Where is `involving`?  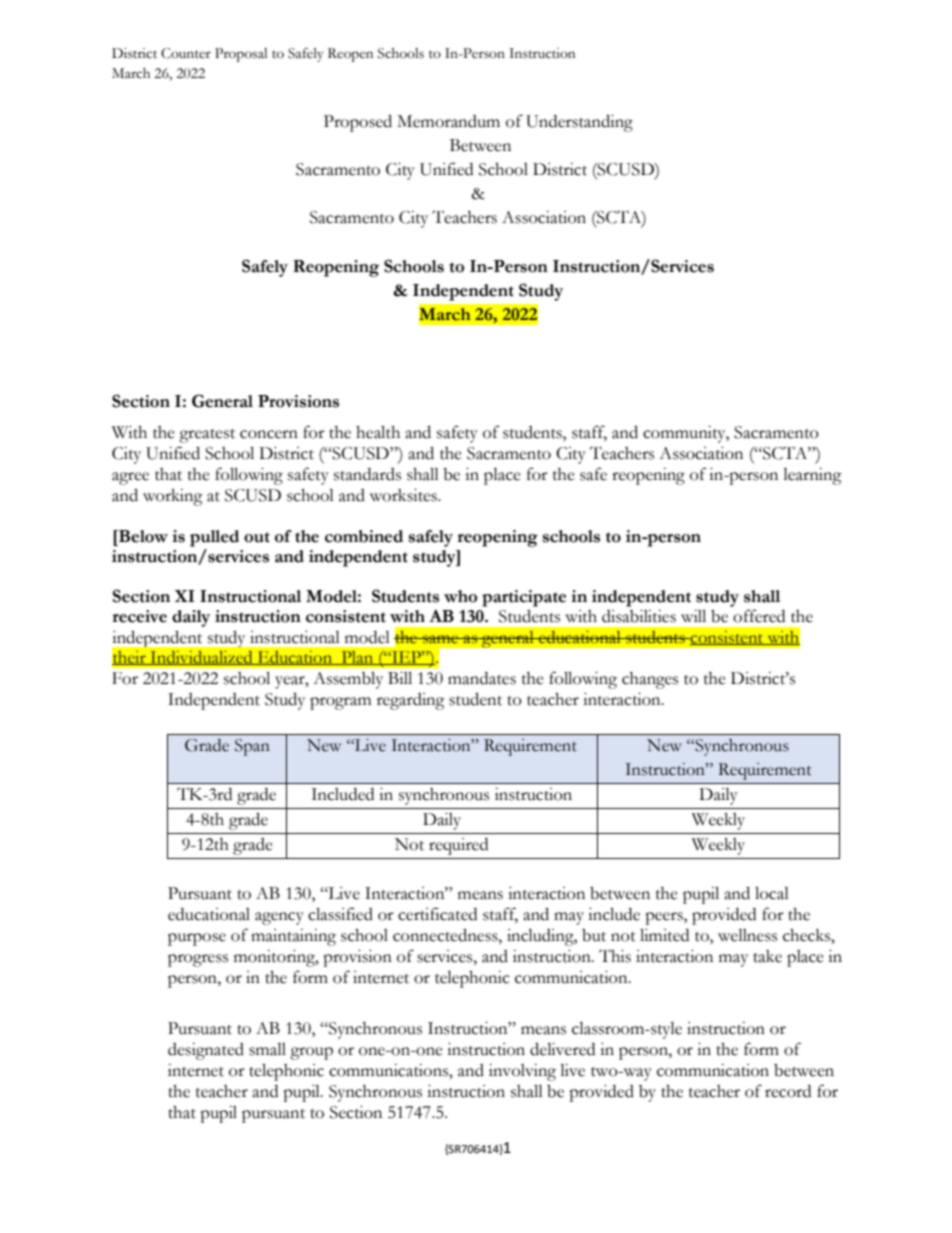
involving is located at coordinates (522, 1072).
